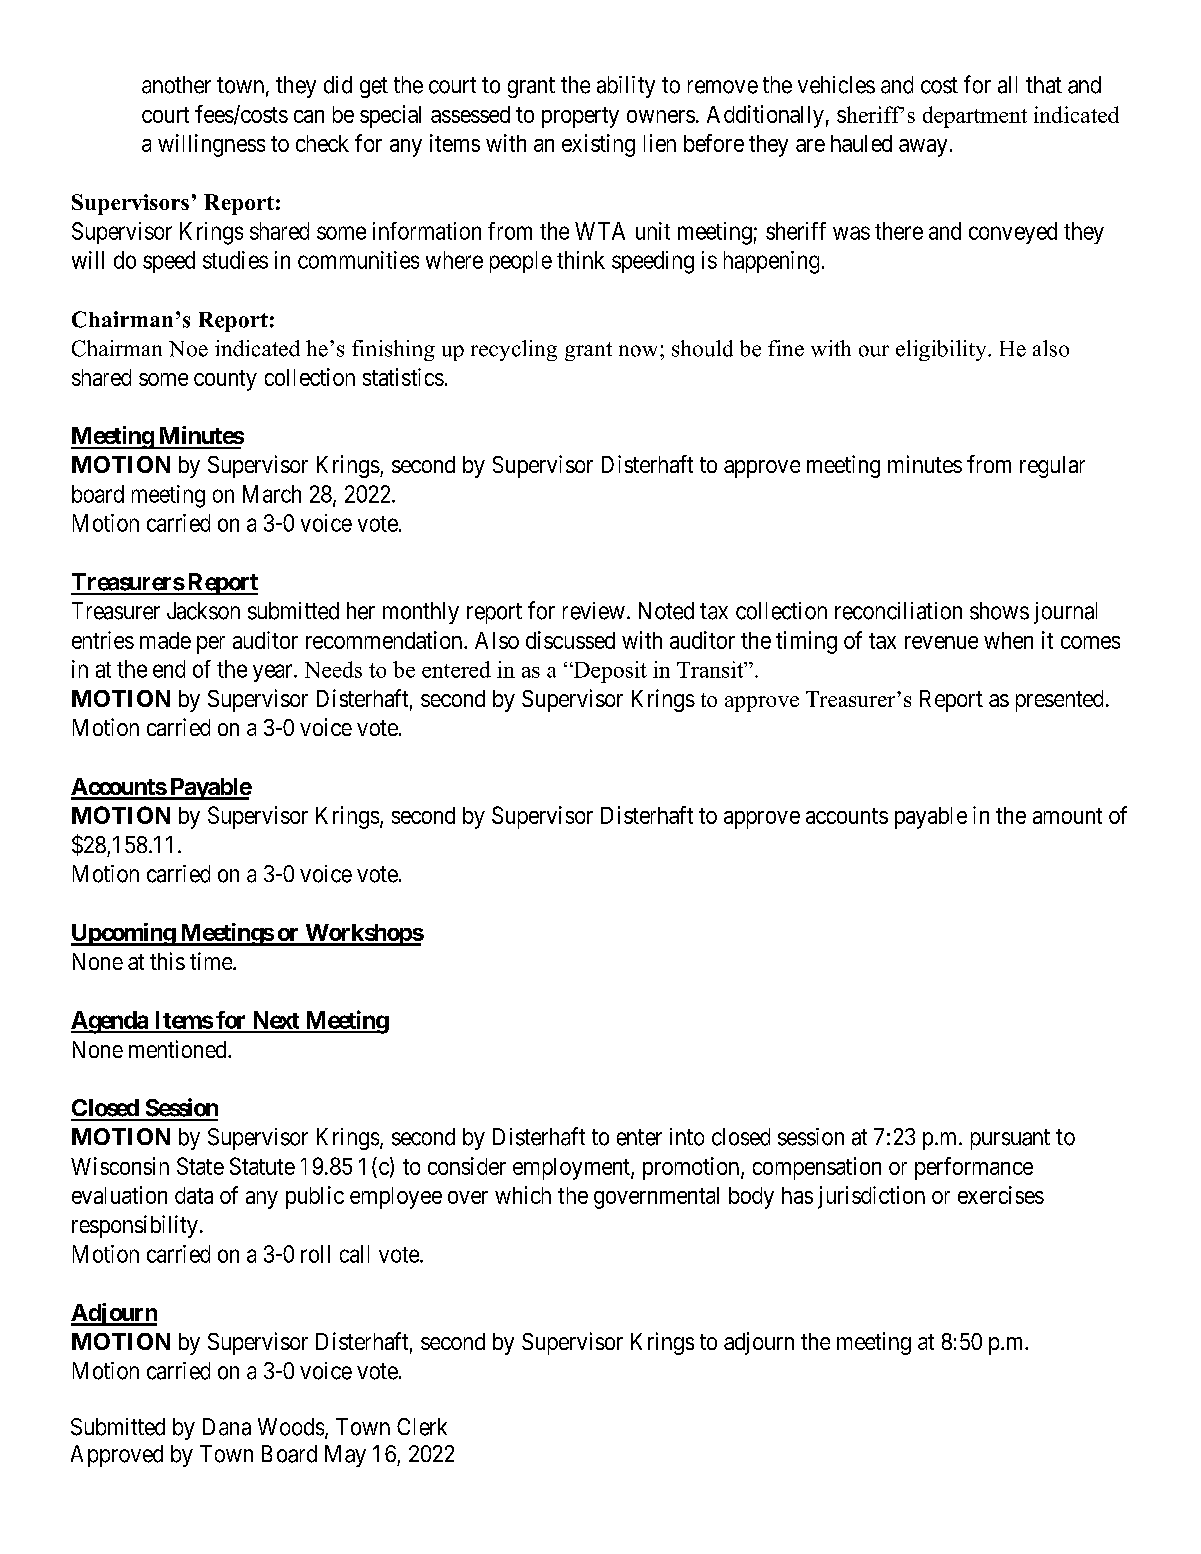 The width and height of the screenshot is (1201, 1554). I want to click on property, so click(580, 117).
